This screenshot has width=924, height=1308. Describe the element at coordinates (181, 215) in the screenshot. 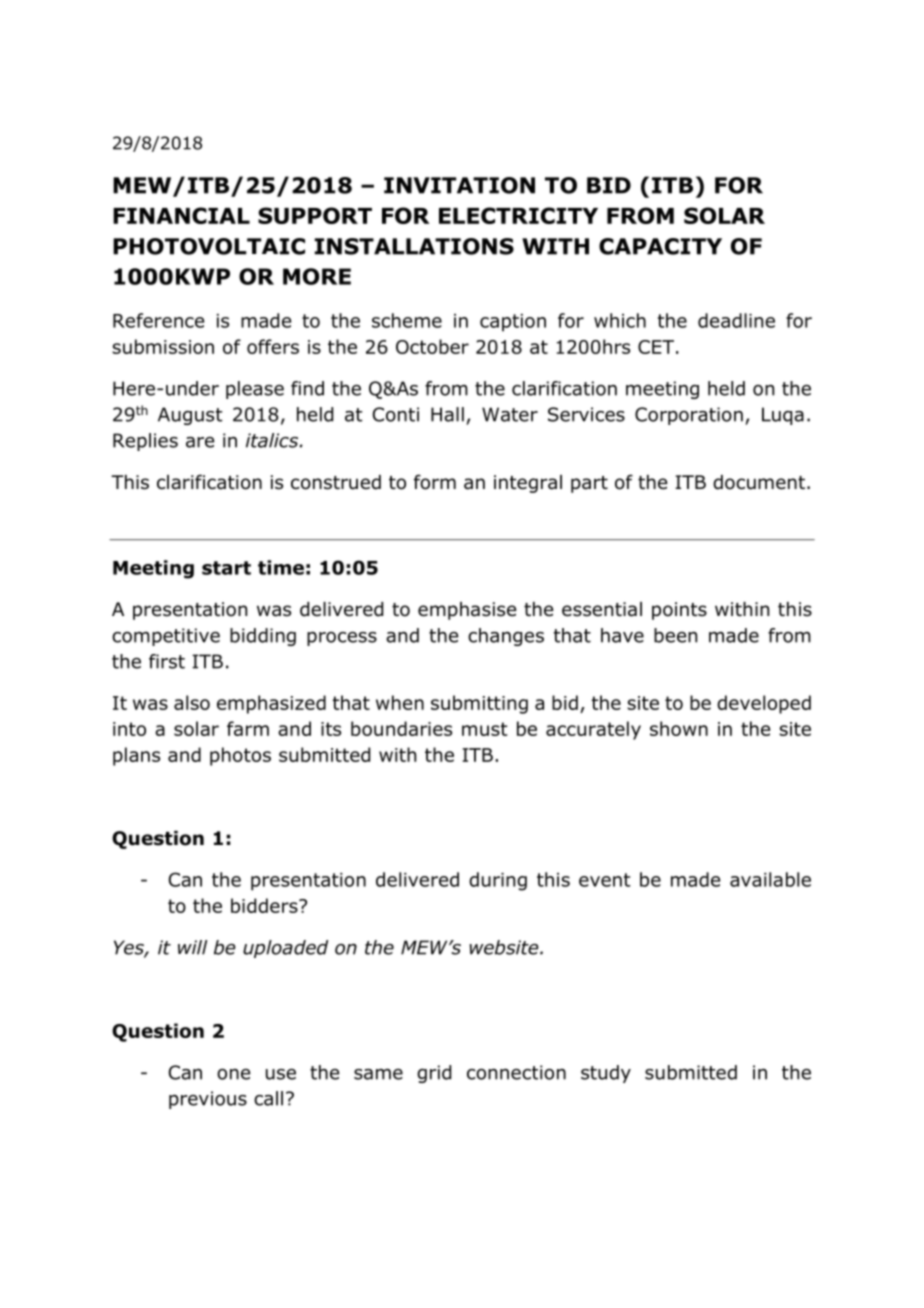

I see `FINANCIAL` at that location.
